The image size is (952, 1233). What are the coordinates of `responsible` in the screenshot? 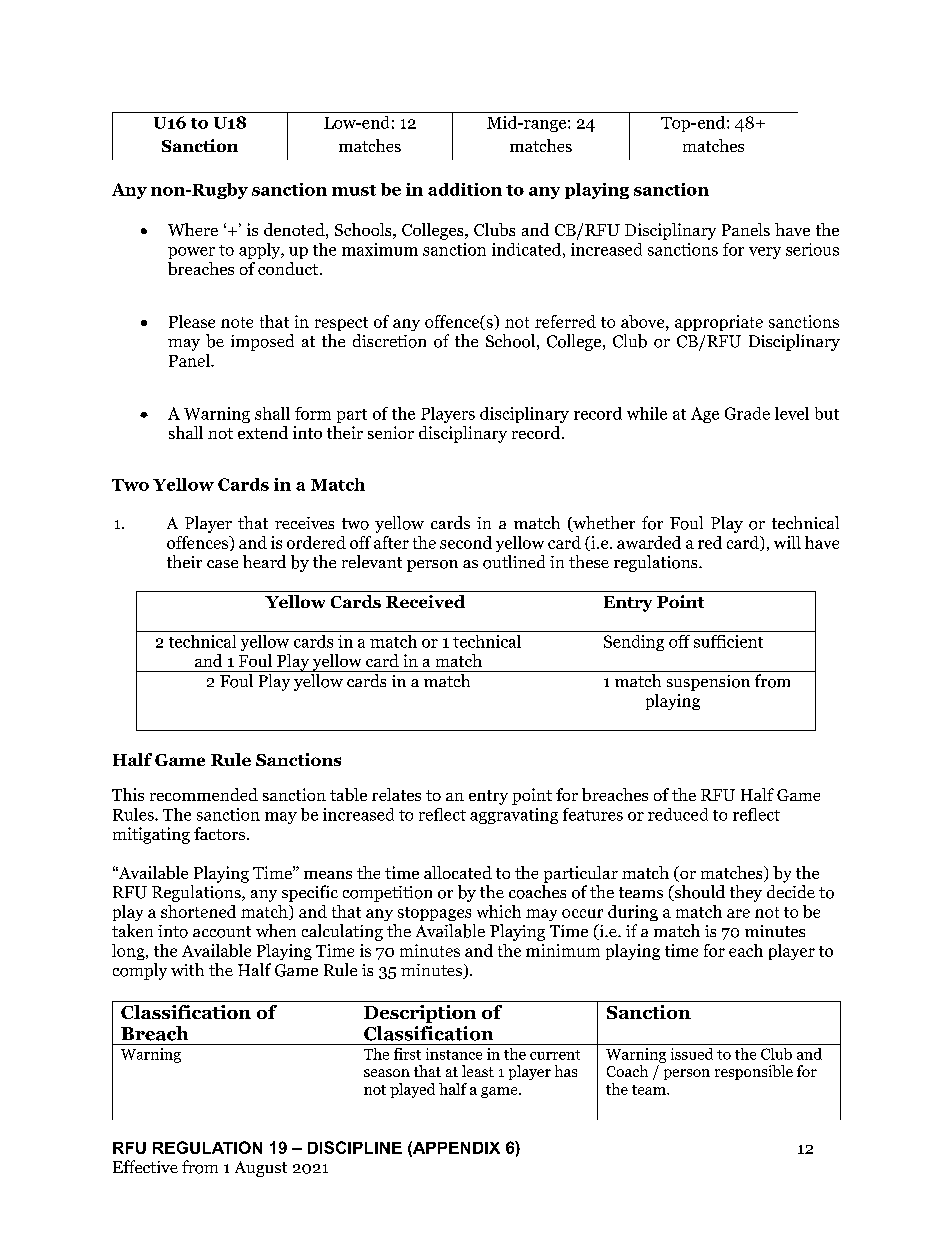 It's located at (754, 1072).
